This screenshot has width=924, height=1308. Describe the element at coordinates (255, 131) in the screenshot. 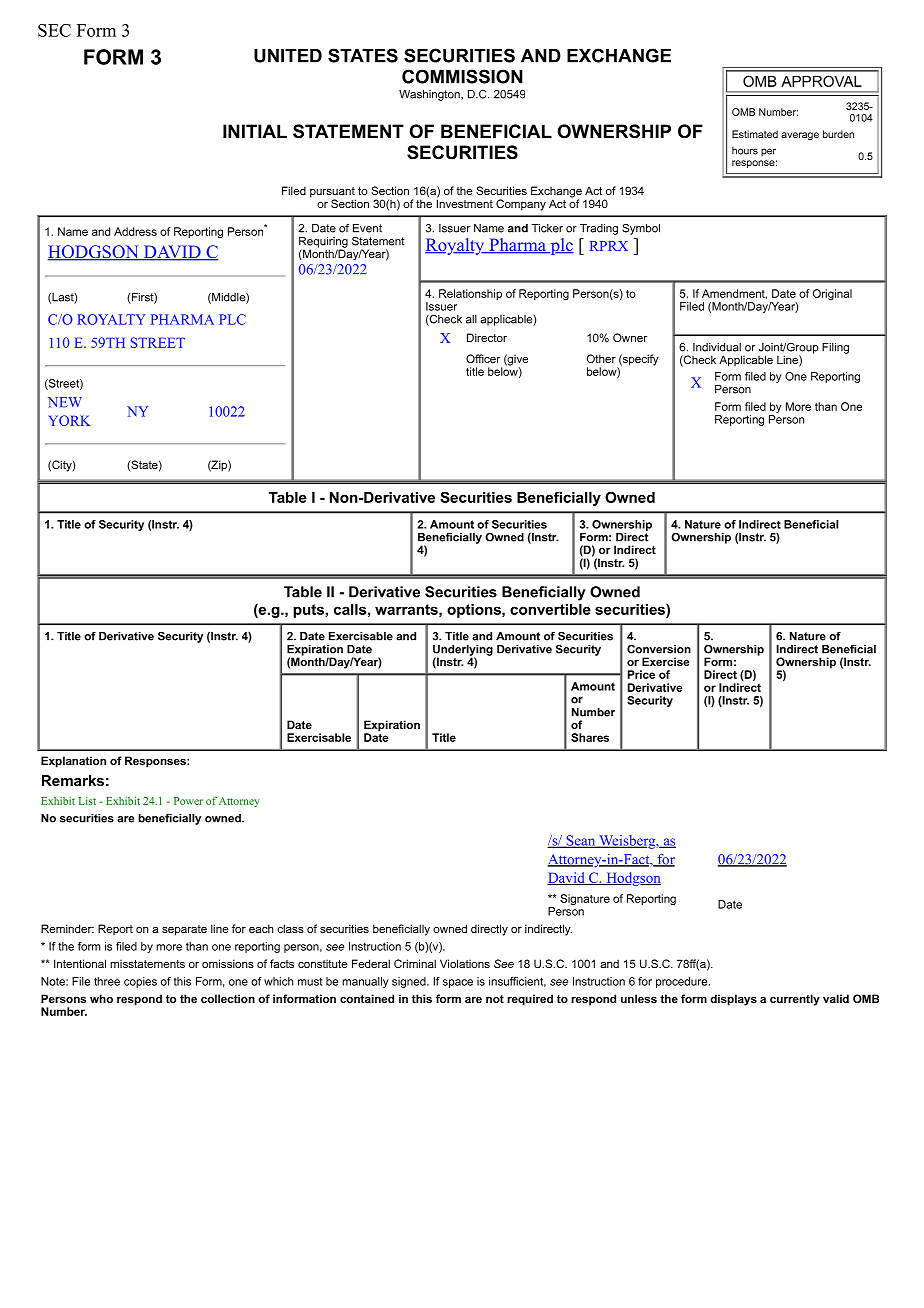

I see `INITIAL` at that location.
